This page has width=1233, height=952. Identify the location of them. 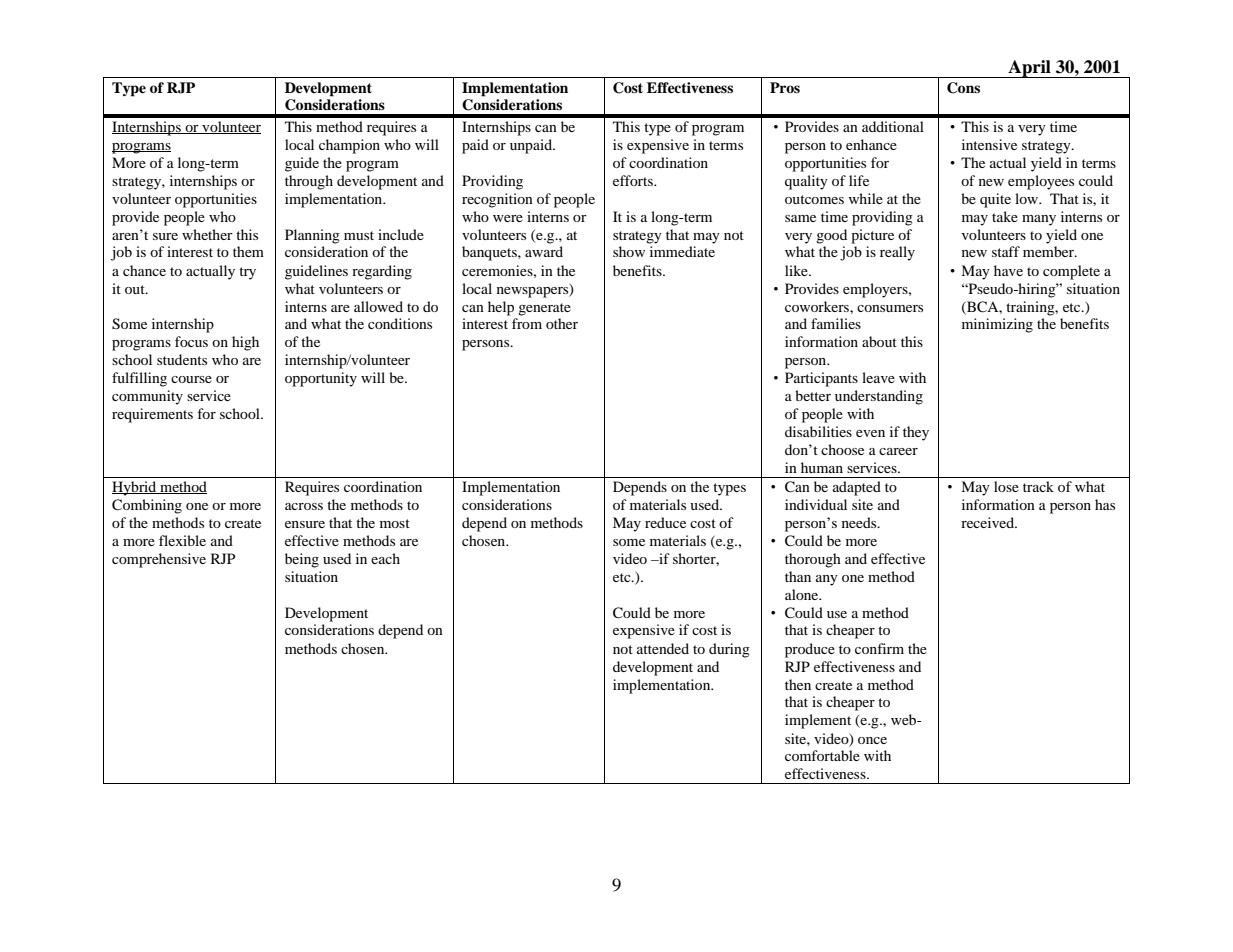
(248, 251).
